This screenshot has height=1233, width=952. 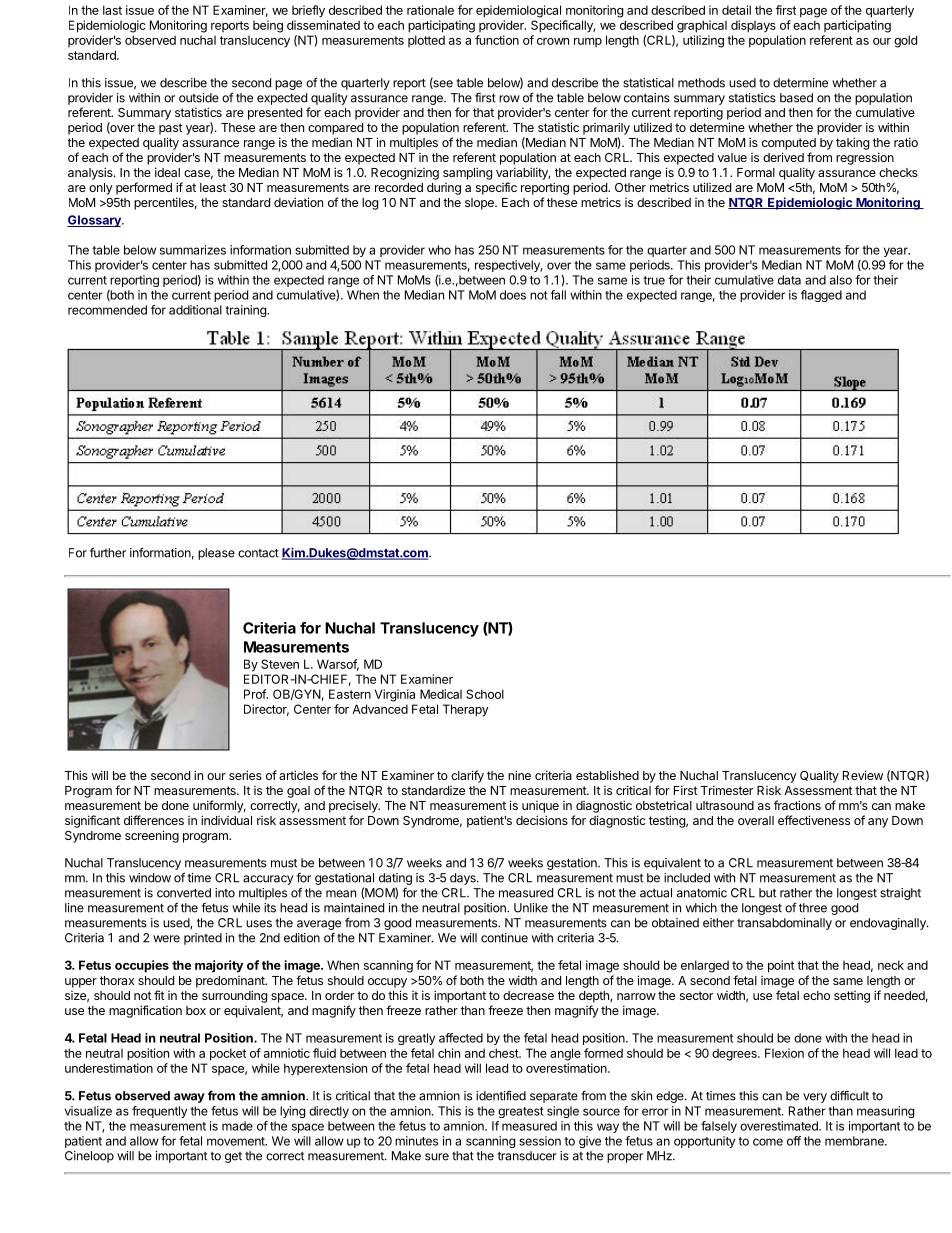 What do you see at coordinates (245, 775) in the screenshot?
I see `series` at bounding box center [245, 775].
